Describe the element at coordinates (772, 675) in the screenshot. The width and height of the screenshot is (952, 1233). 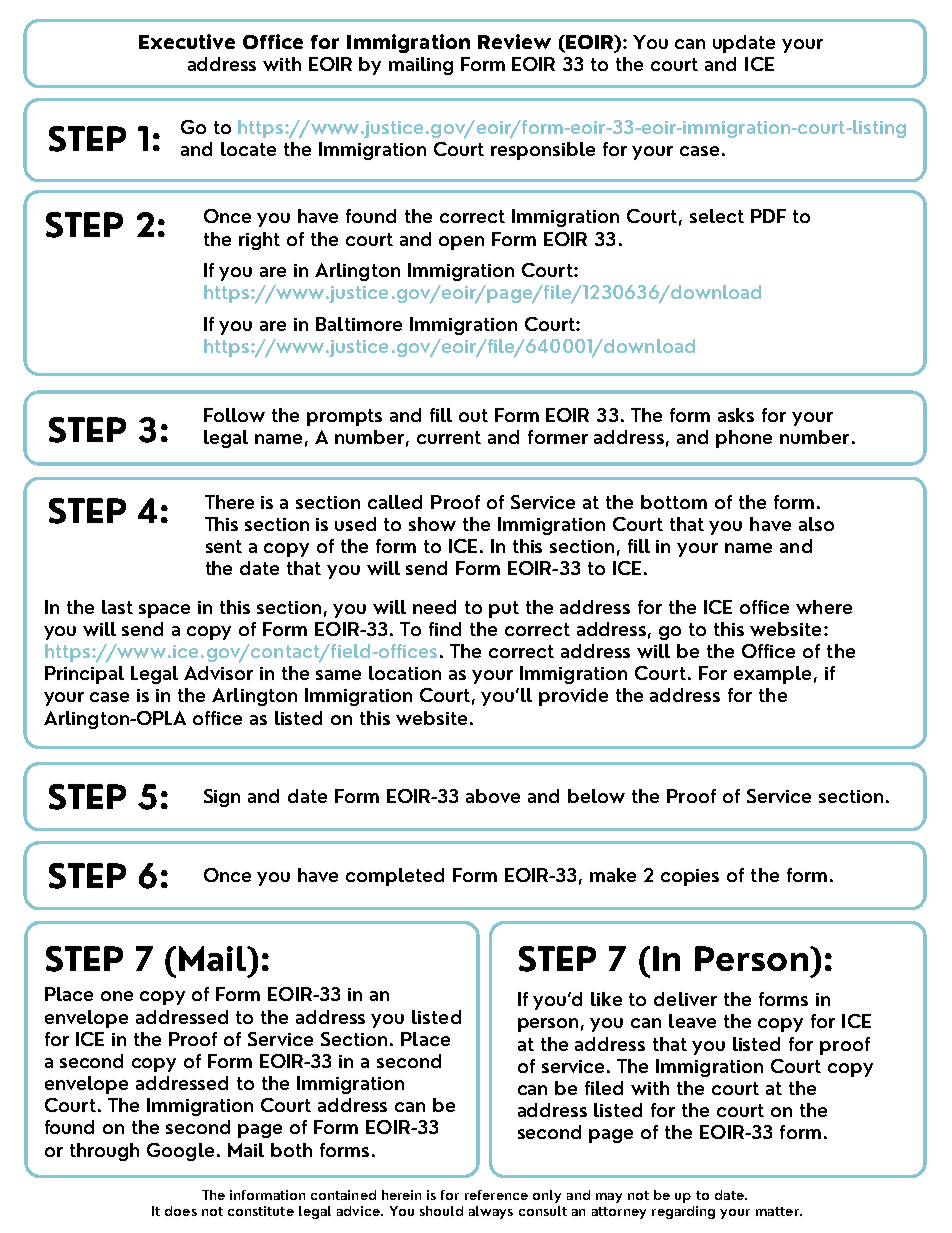
I see `example` at that location.
